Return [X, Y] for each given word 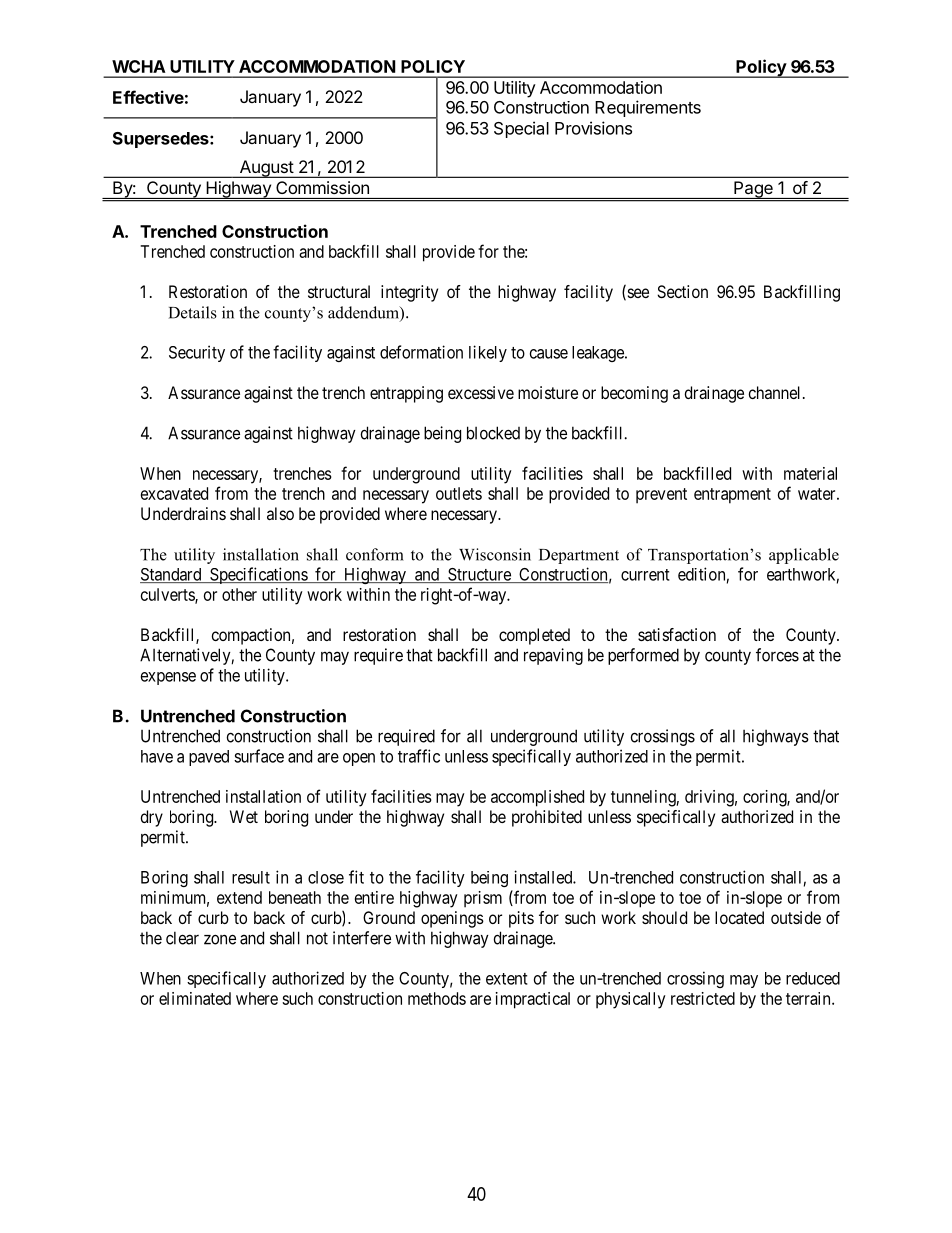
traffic [419, 756]
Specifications [258, 575]
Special [521, 129]
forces [777, 655]
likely [488, 353]
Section [682, 291]
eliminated [195, 998]
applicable [804, 556]
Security [197, 353]
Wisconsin [495, 554]
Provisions [593, 128]
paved [209, 758]
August [266, 169]
